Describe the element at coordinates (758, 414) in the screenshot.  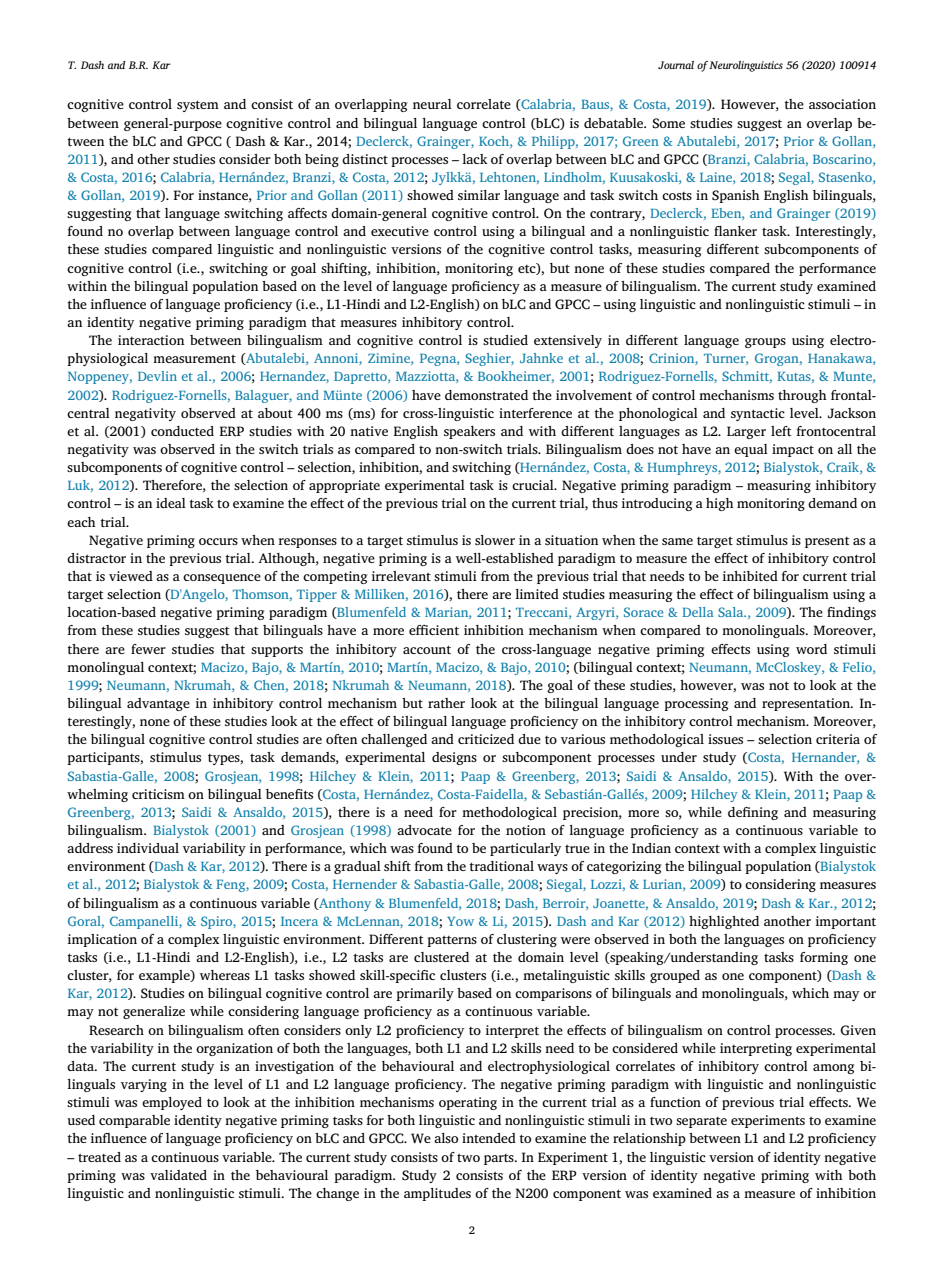
I see `syntactic` at that location.
